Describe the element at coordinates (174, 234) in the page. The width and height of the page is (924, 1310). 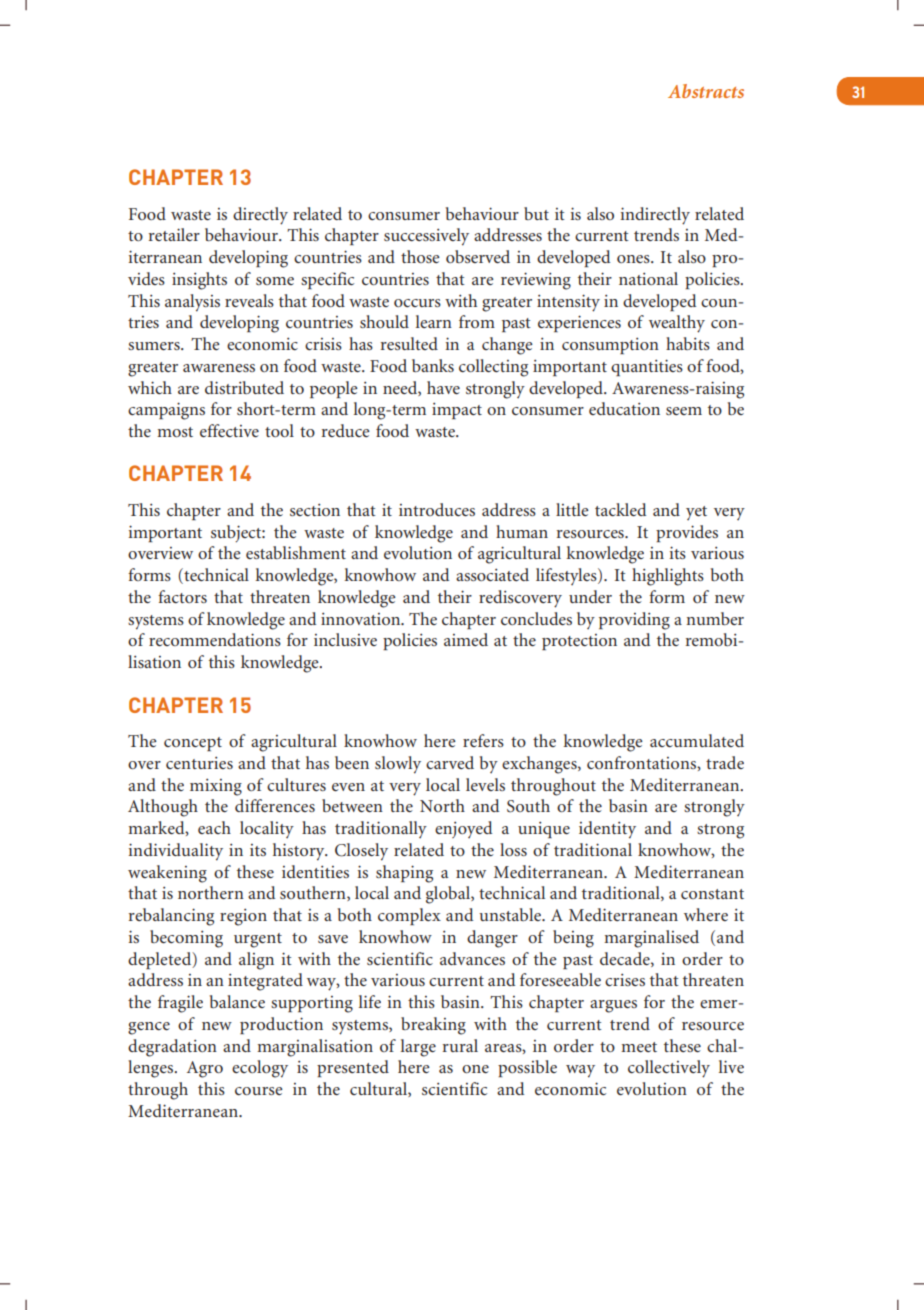
I see `retailer` at that location.
